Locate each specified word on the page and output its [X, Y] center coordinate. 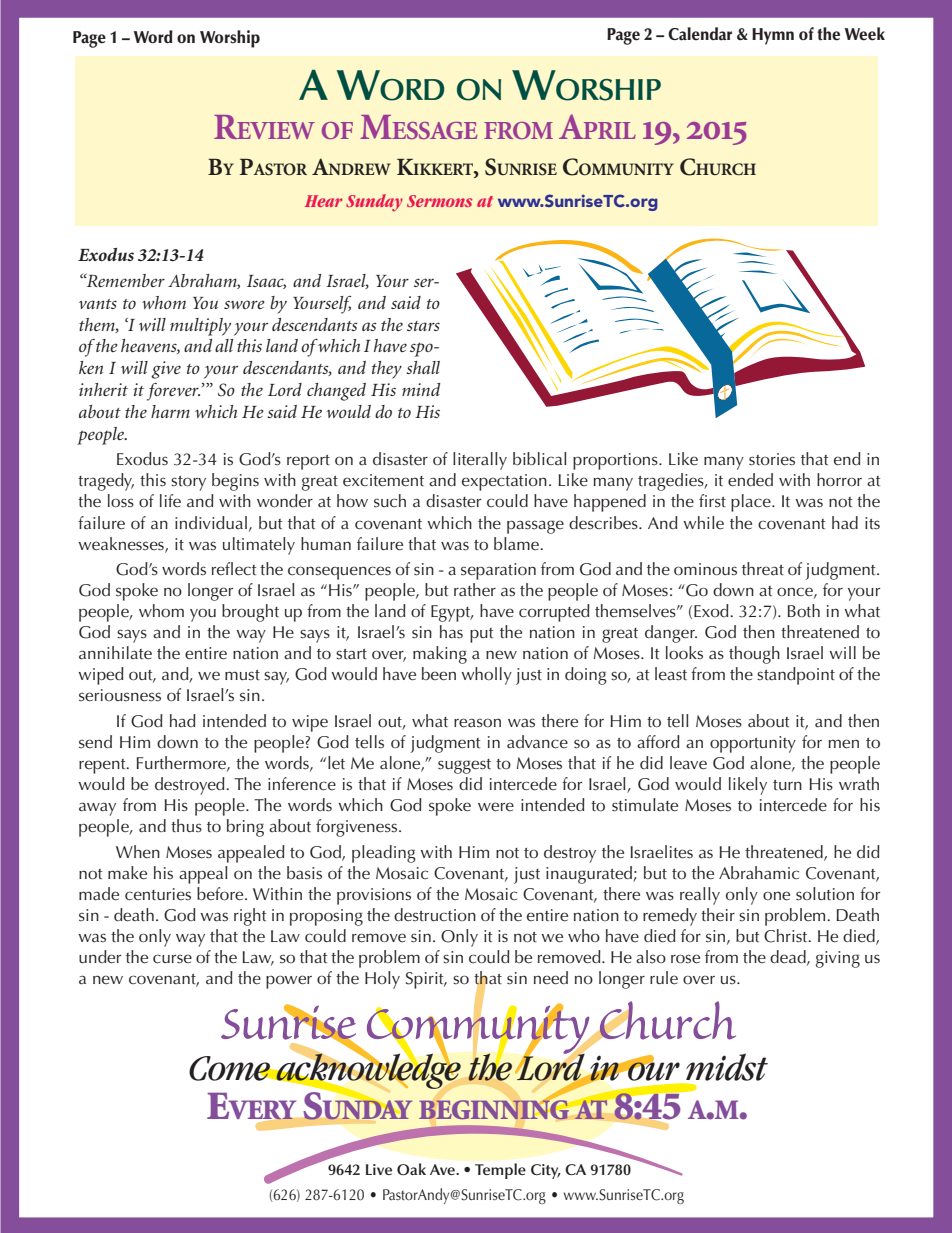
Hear [323, 201]
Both [803, 611]
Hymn [773, 36]
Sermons [439, 201]
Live [379, 1169]
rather [475, 590]
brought [250, 613]
